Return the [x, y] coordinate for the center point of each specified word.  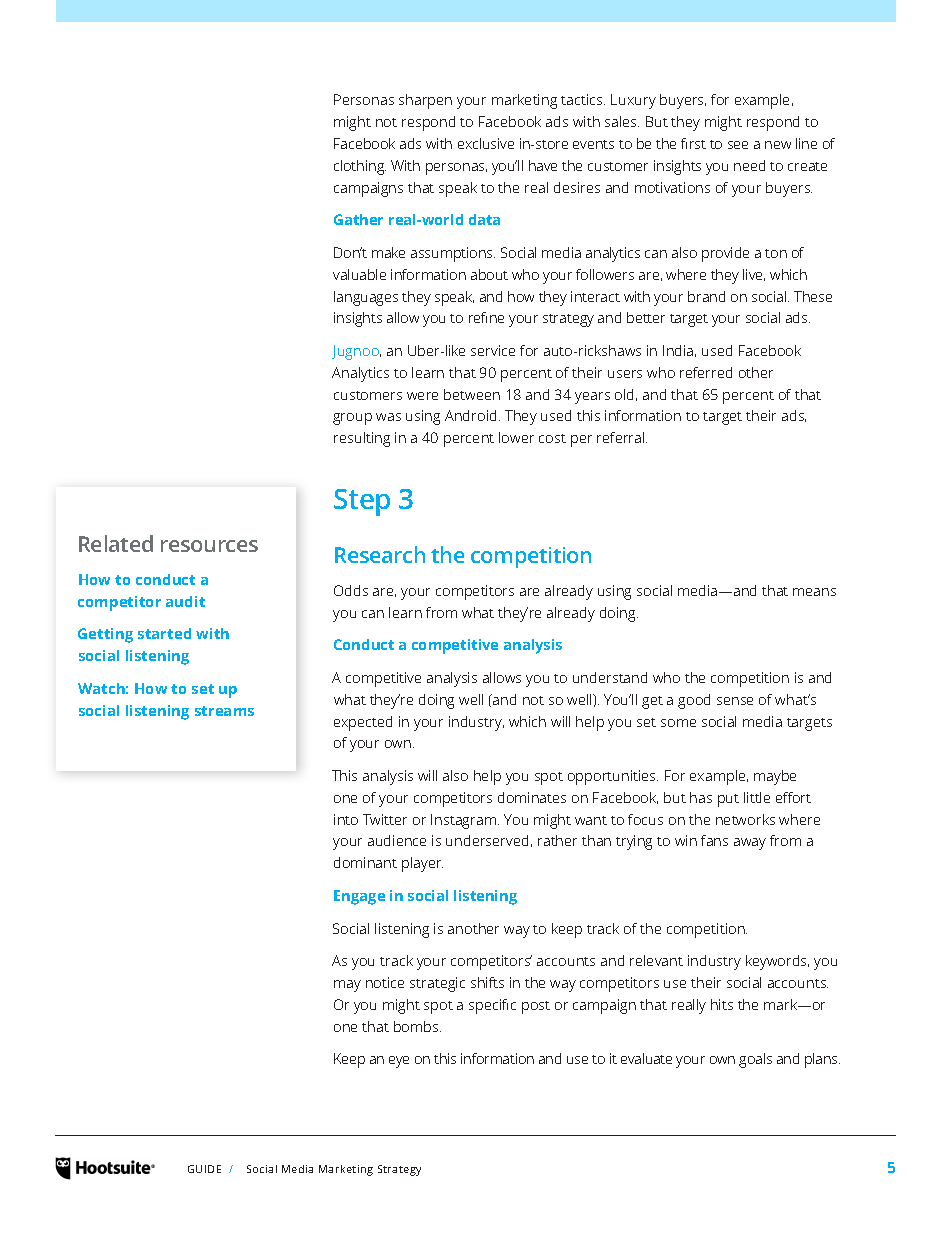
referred [706, 372]
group [352, 419]
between [472, 394]
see [738, 145]
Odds [351, 590]
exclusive [486, 143]
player [422, 864]
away [750, 844]
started [164, 633]
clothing [360, 167]
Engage [359, 897]
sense [735, 701]
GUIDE [204, 1169]
